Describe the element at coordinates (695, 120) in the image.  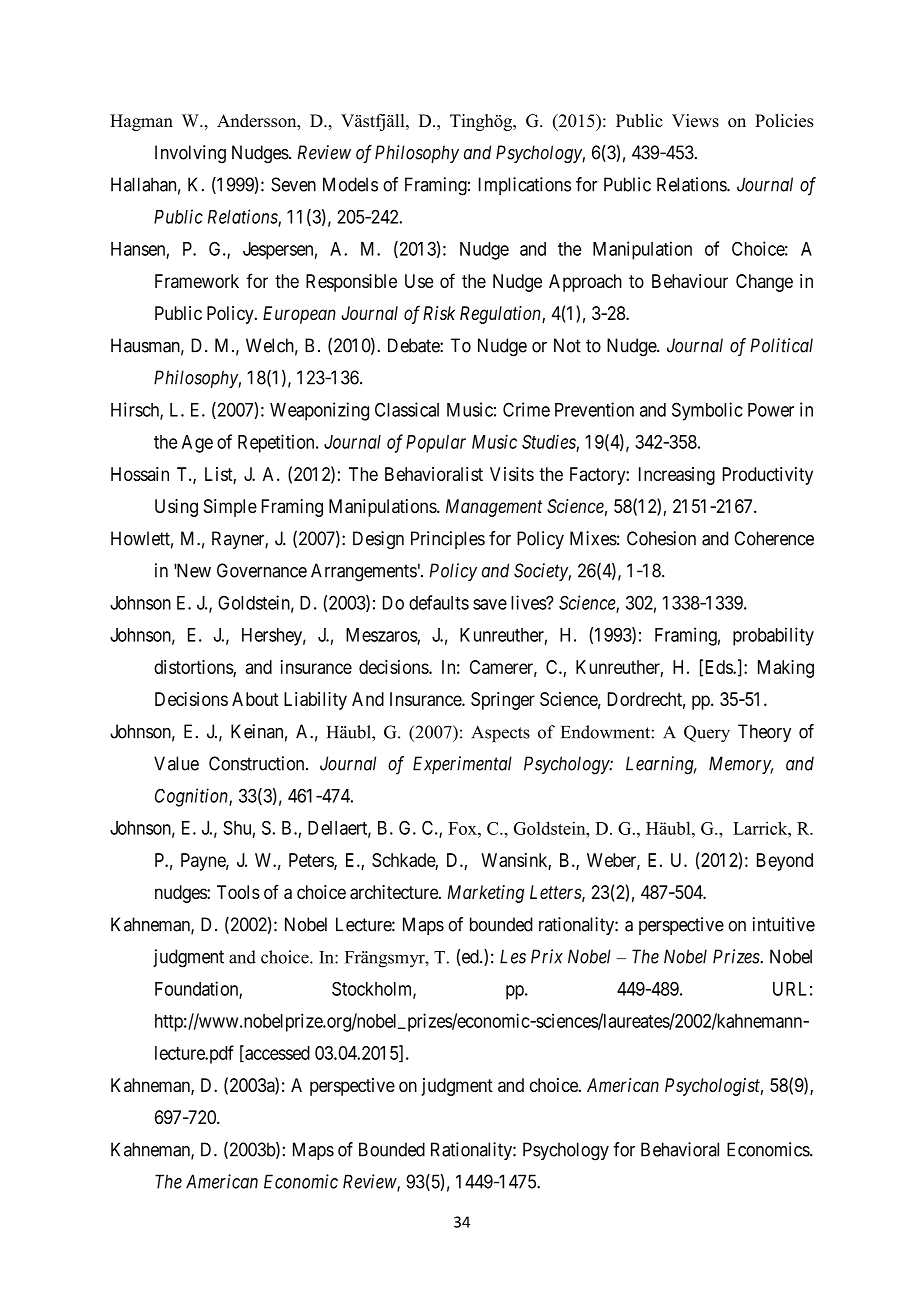
I see `Views` at that location.
